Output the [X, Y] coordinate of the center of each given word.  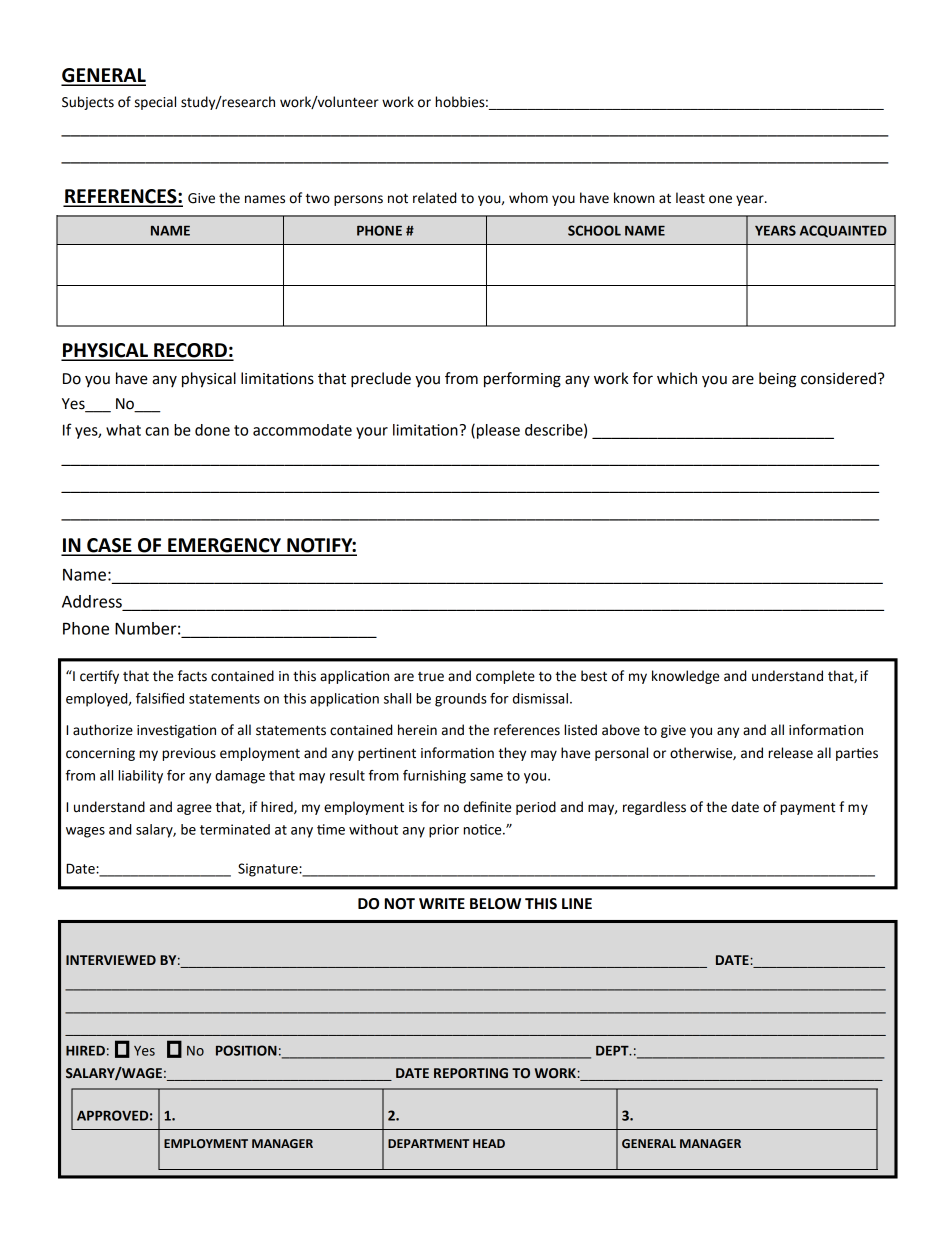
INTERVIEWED [111, 960]
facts [192, 676]
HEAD [489, 1143]
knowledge [685, 677]
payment [807, 809]
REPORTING [471, 1073]
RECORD [190, 351]
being [777, 380]
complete [505, 677]
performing [522, 380]
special [155, 103]
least [690, 198]
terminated [235, 829]
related [434, 198]
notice [484, 829]
